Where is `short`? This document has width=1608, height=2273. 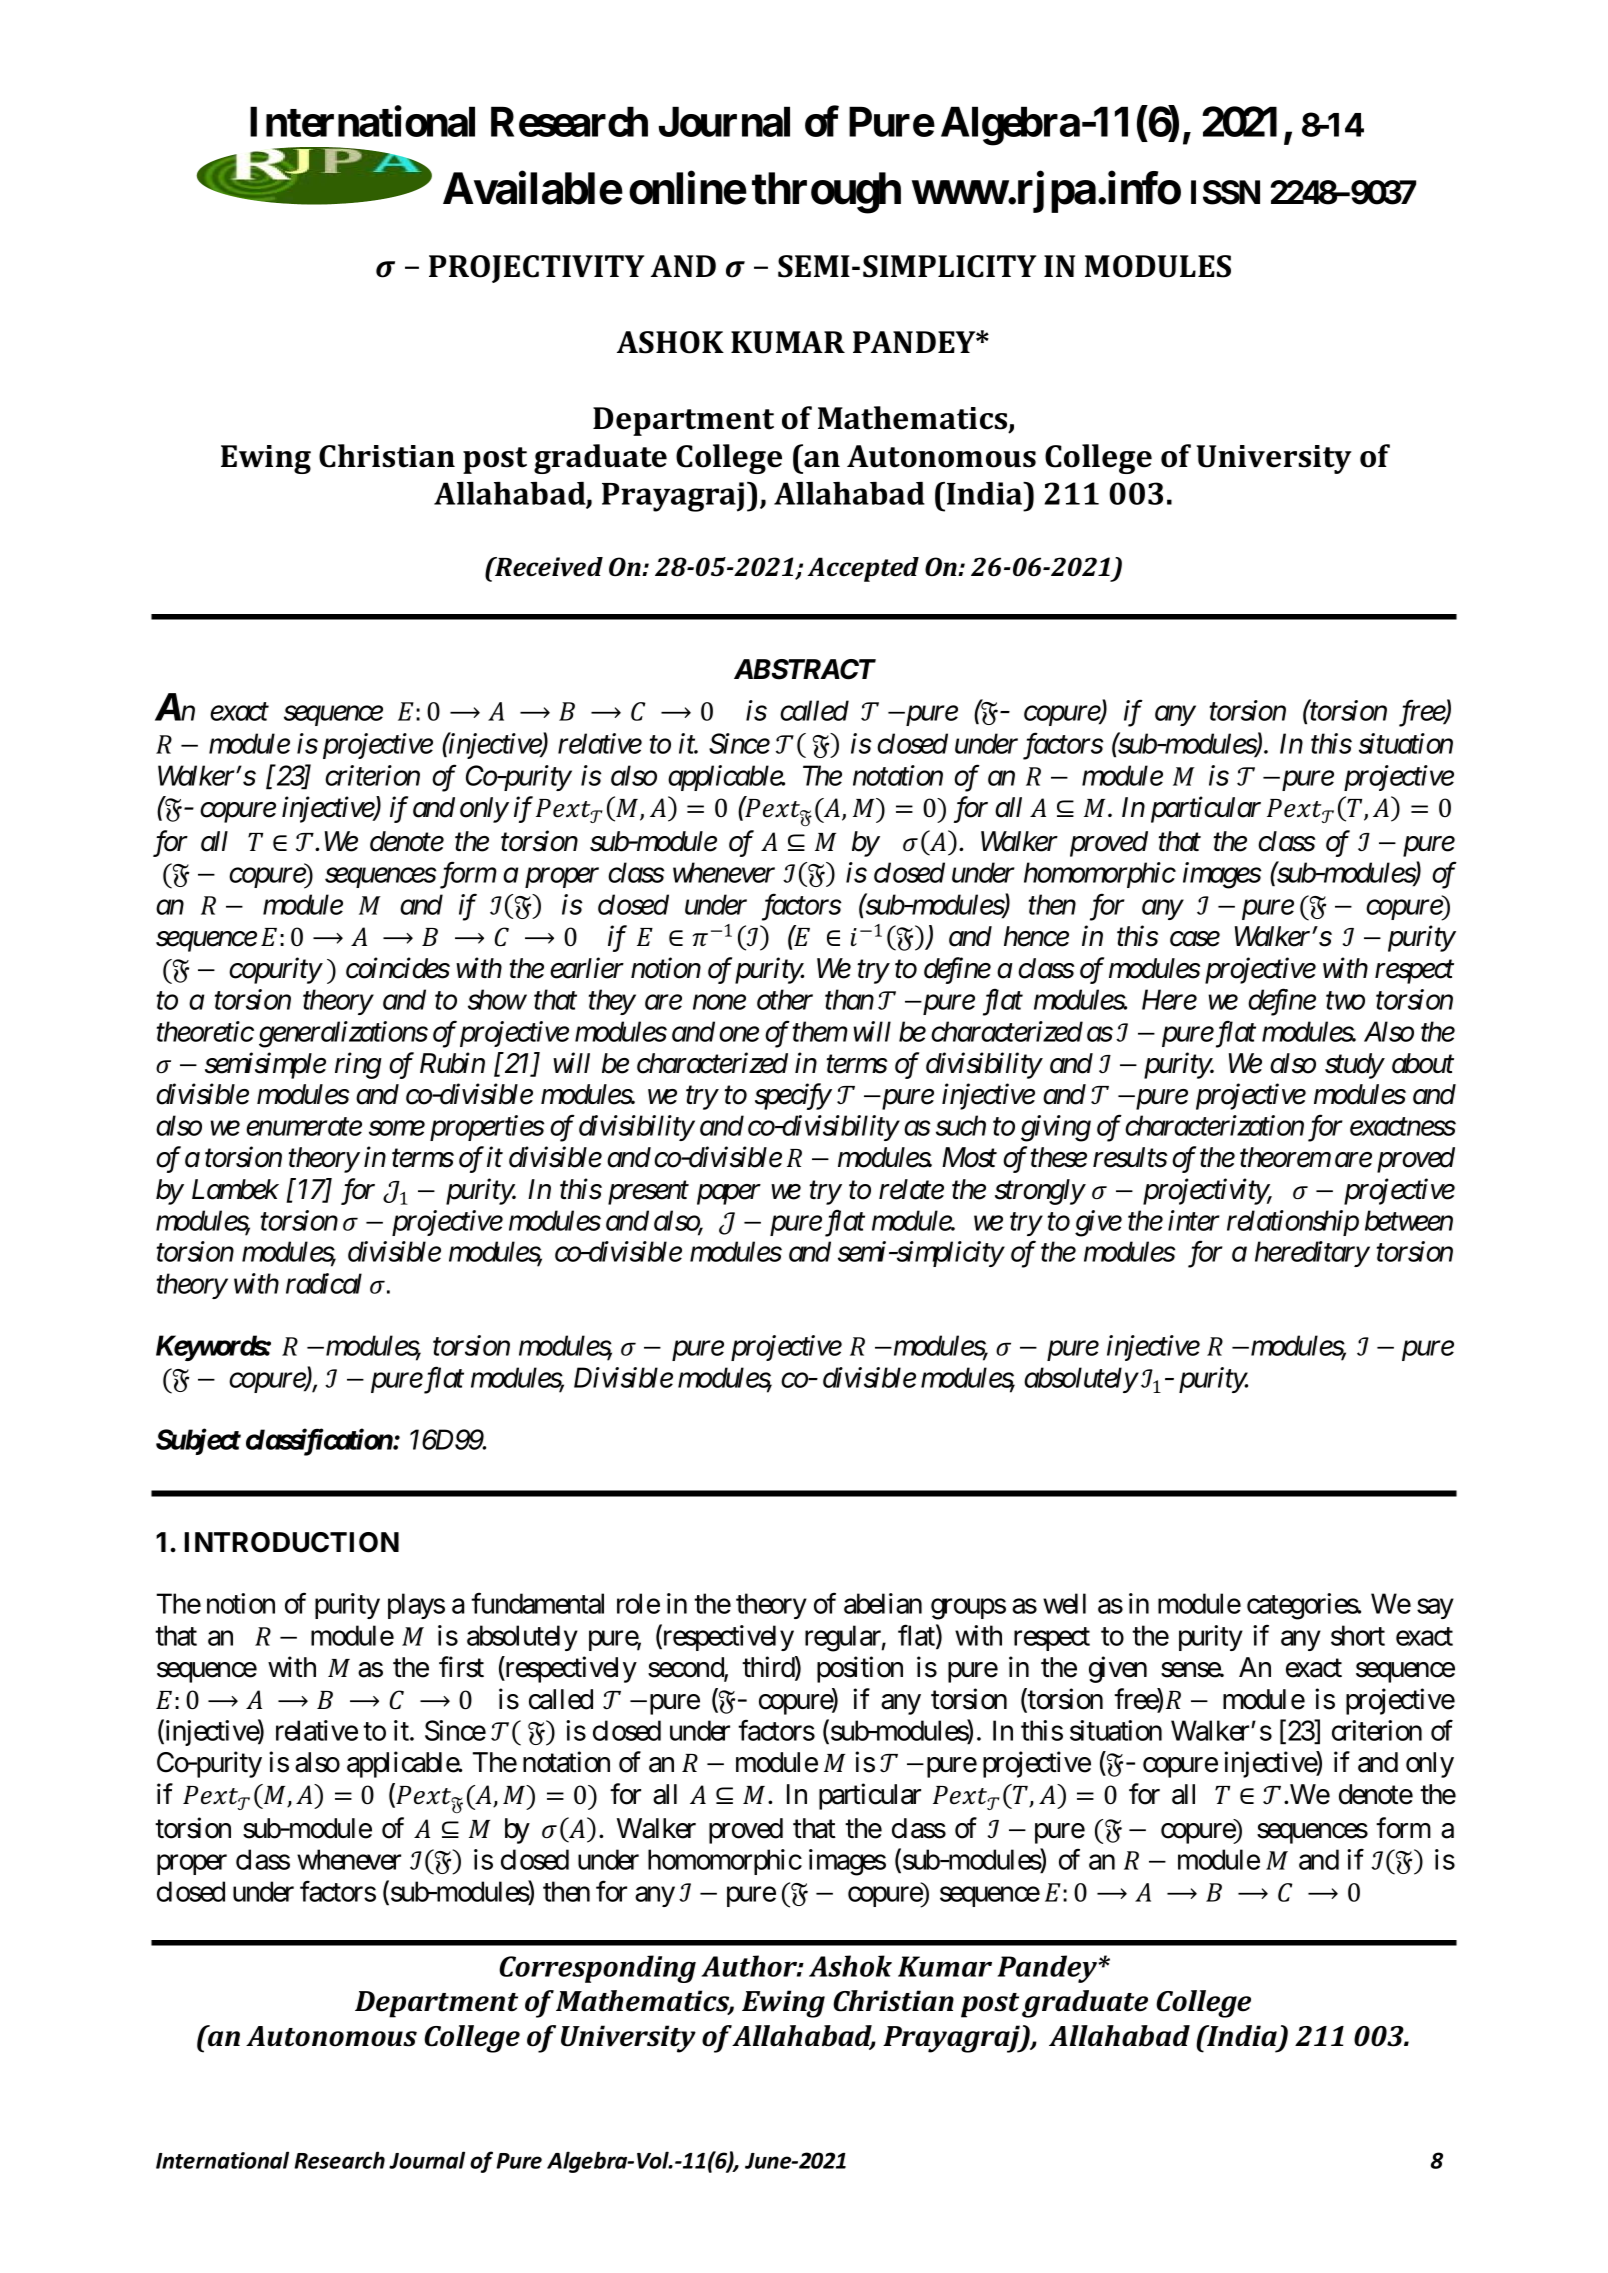
short is located at coordinates (1358, 1635).
